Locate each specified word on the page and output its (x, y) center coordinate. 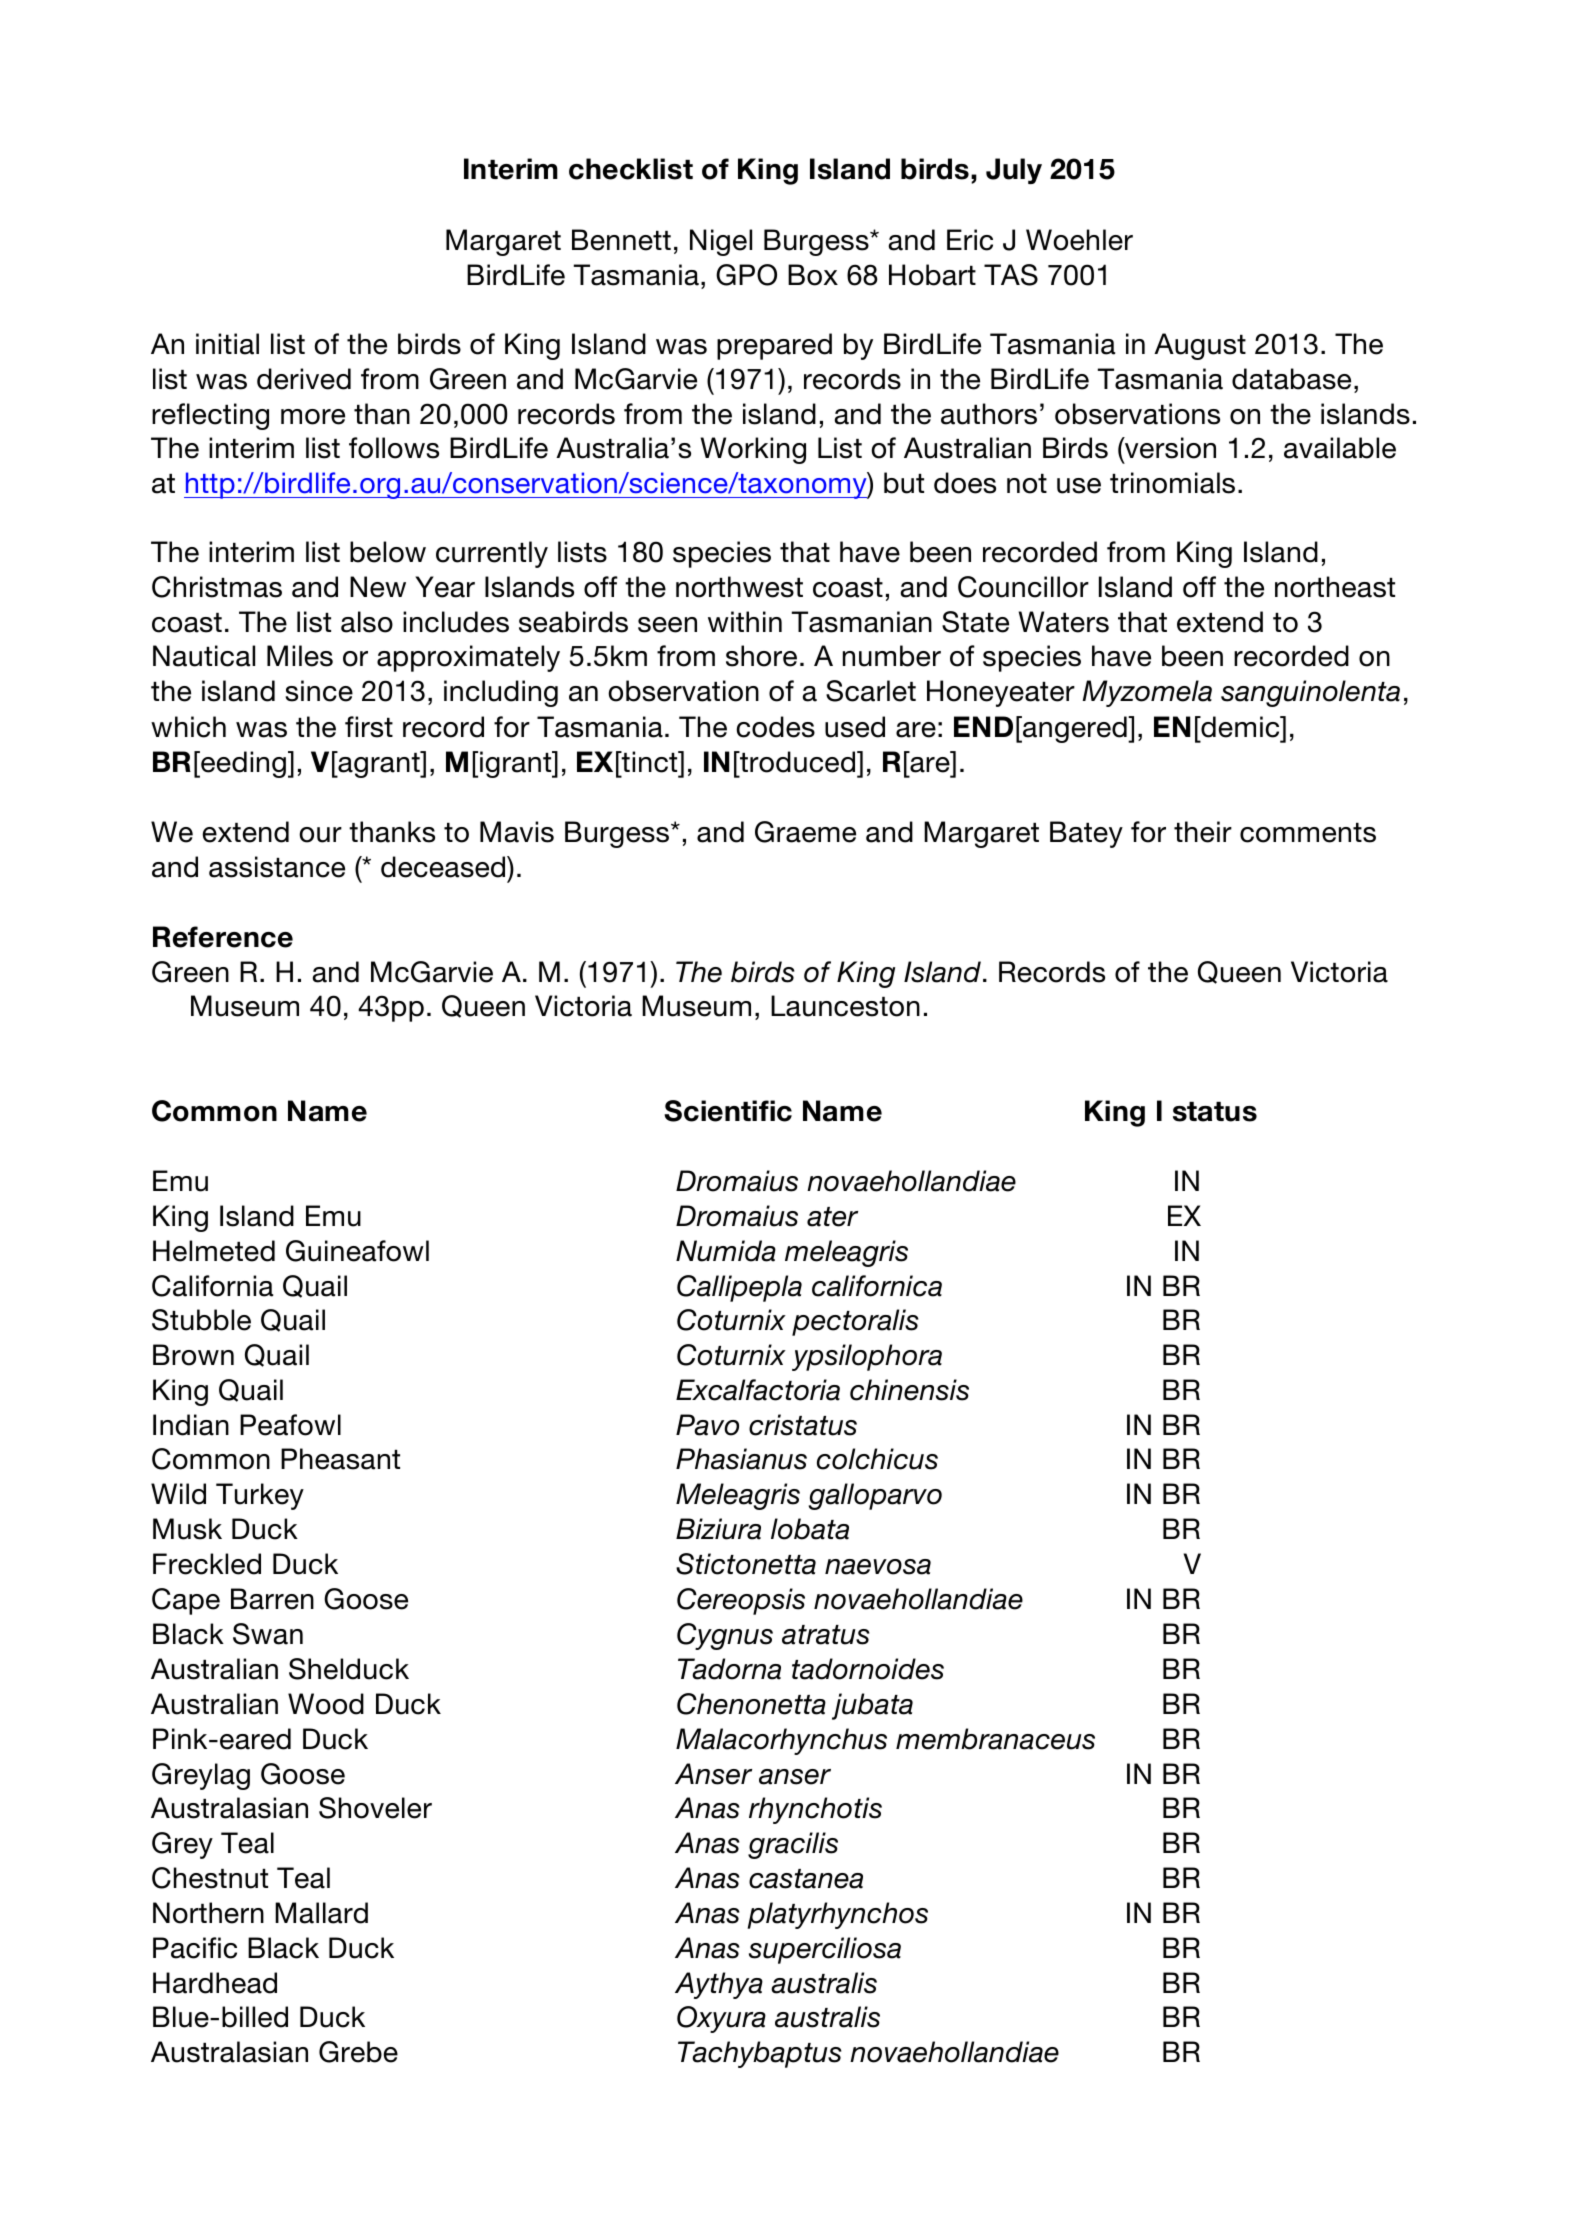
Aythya (719, 1985)
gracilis (793, 1845)
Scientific (728, 1111)
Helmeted (214, 1251)
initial (227, 344)
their (1203, 832)
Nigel (721, 242)
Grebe (358, 2052)
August (1200, 346)
